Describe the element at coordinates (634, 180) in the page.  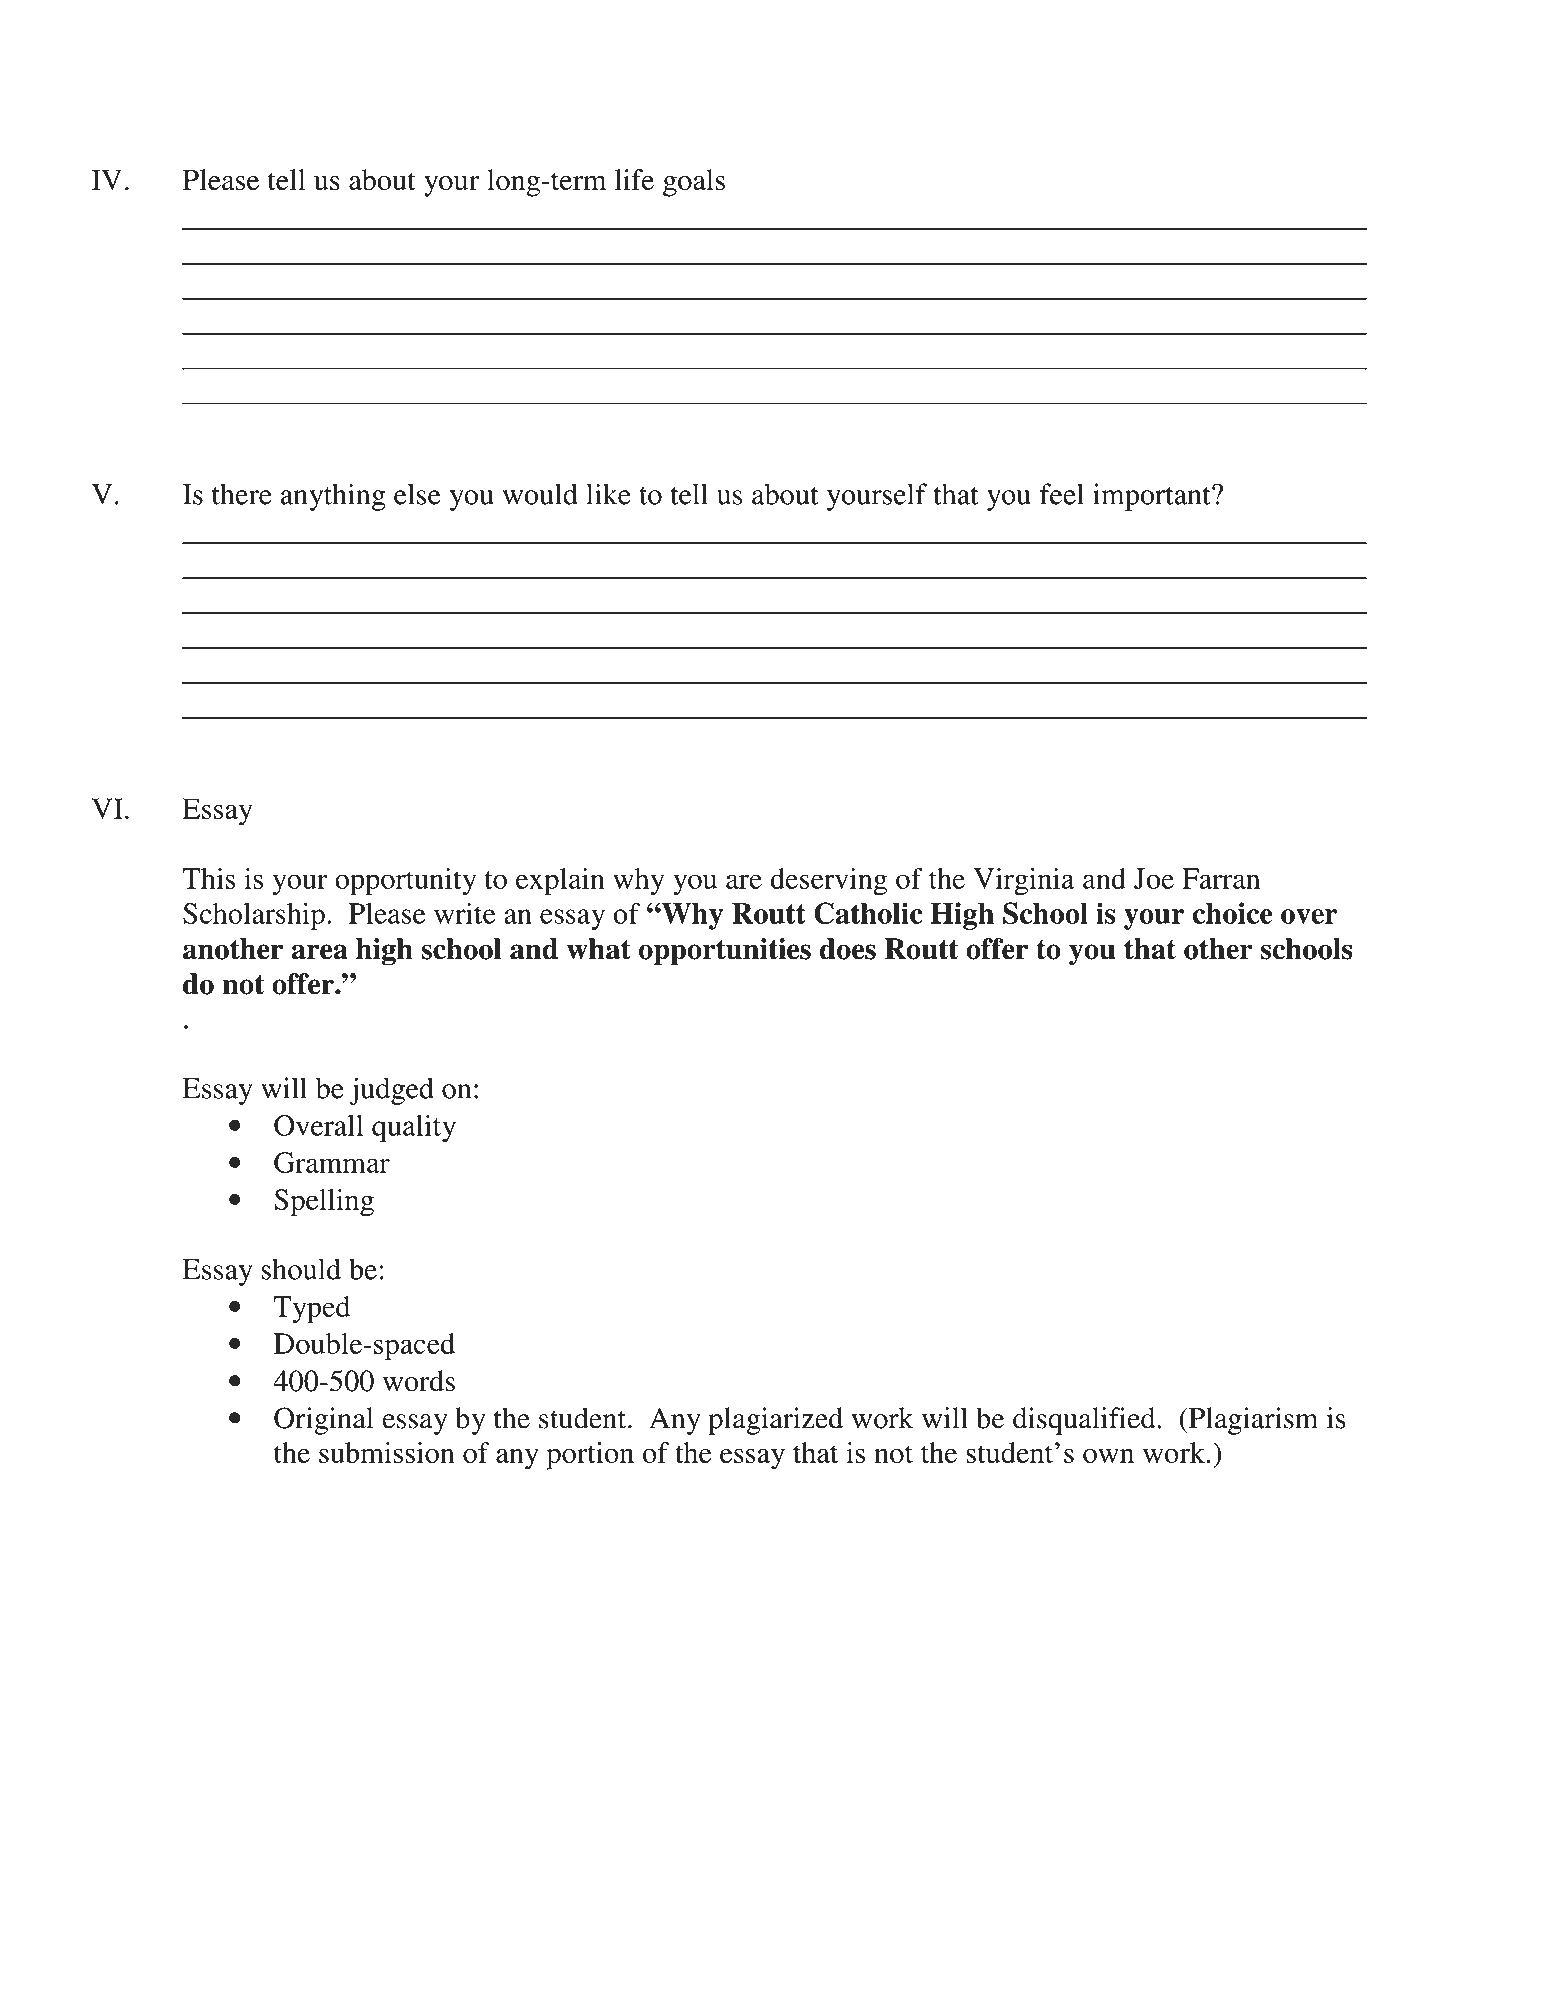
I see `life` at that location.
